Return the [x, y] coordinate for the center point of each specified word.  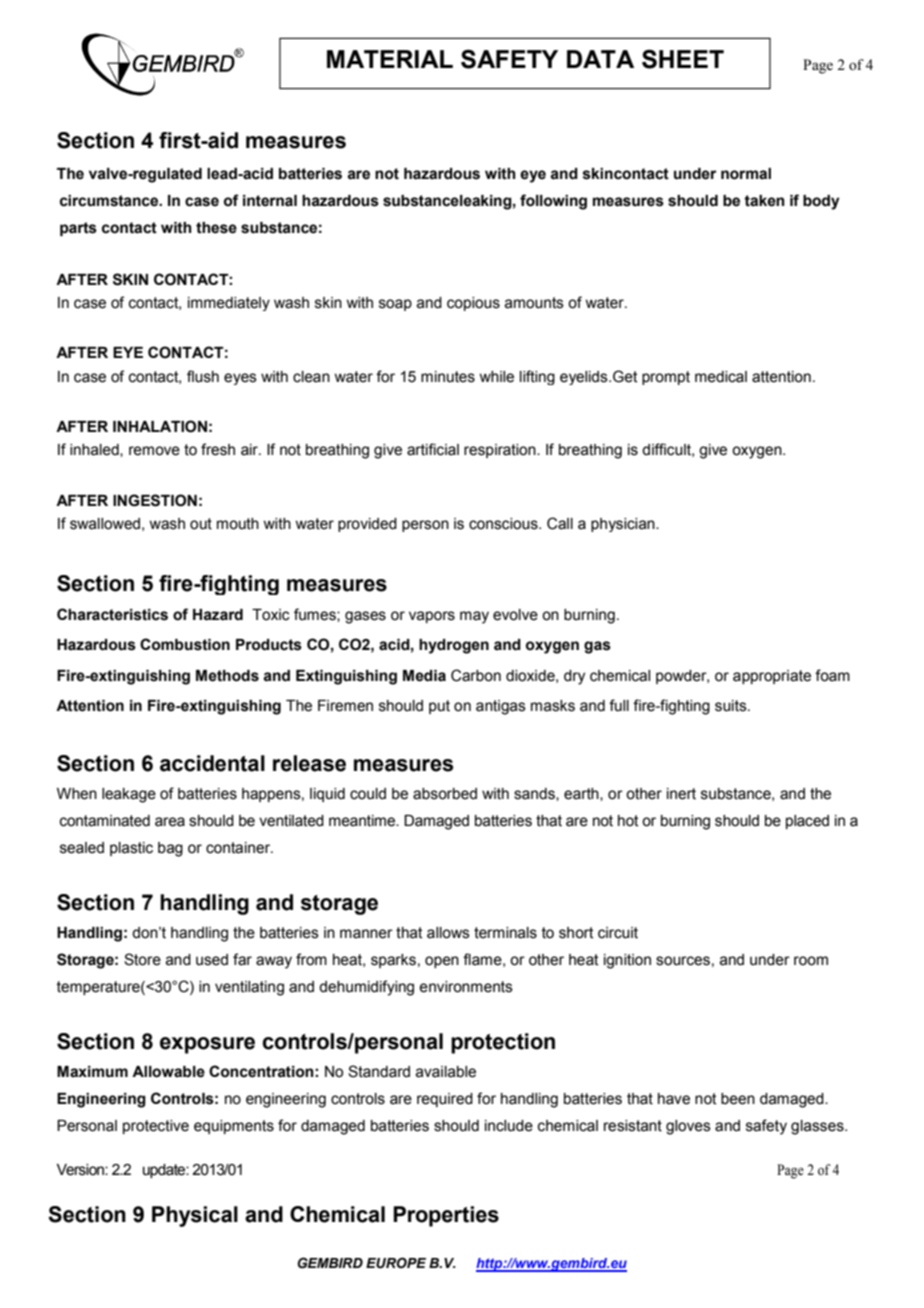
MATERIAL [390, 59]
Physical [195, 1216]
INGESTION [155, 500]
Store [142, 959]
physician [624, 525]
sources [683, 961]
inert [681, 794]
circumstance [110, 201]
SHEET [683, 59]
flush [203, 376]
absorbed [445, 794]
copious [473, 304]
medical [721, 377]
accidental [212, 763]
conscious [504, 524]
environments [466, 987]
